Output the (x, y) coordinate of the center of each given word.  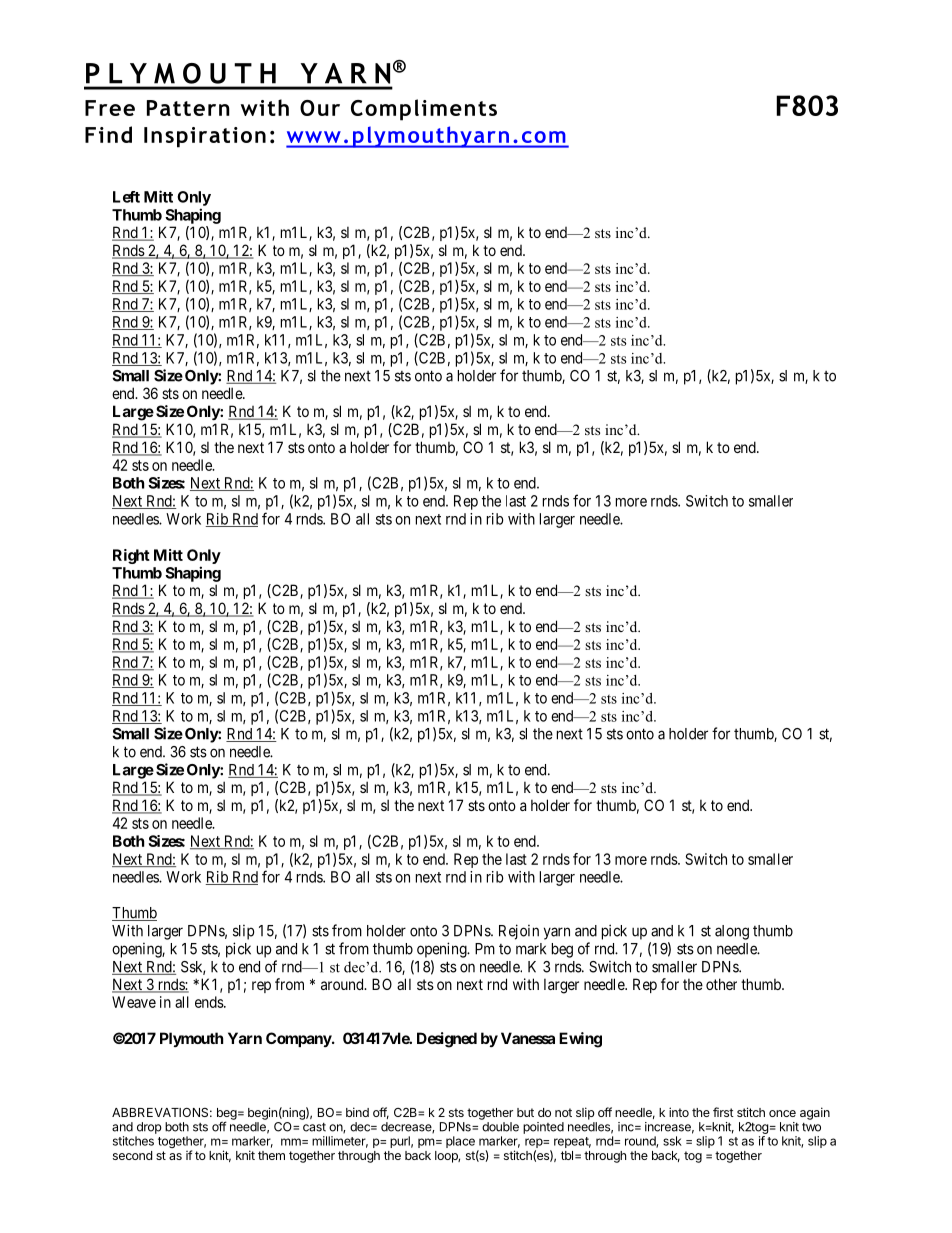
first (723, 1112)
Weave (134, 1002)
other (721, 984)
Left (126, 197)
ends (210, 1002)
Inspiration (205, 137)
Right (131, 556)
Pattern (188, 108)
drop (149, 1128)
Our (320, 108)
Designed (447, 1040)
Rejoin (519, 932)
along (732, 932)
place (460, 1142)
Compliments (424, 110)
